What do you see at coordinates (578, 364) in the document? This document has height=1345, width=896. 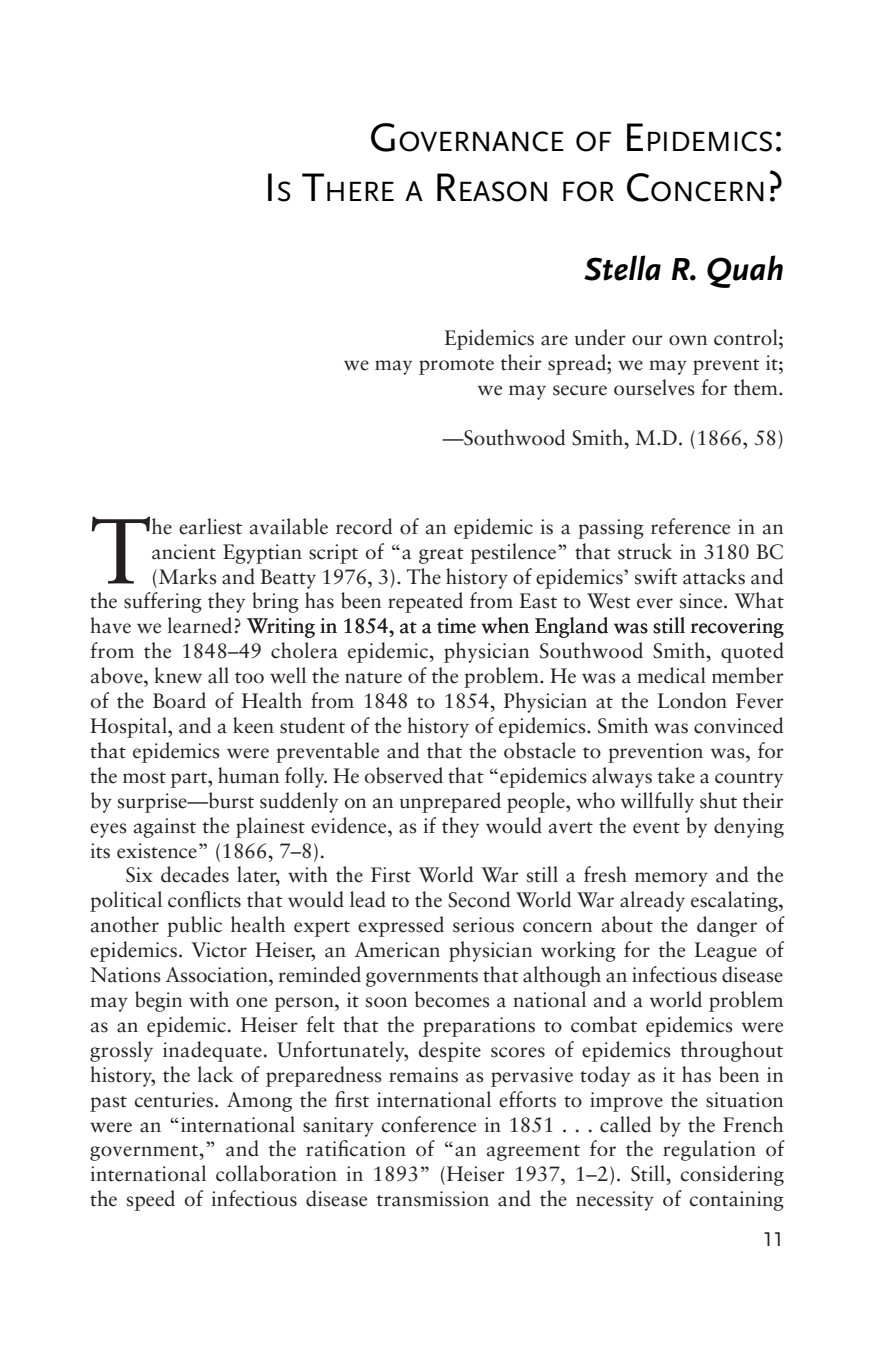 I see `spread` at bounding box center [578, 364].
